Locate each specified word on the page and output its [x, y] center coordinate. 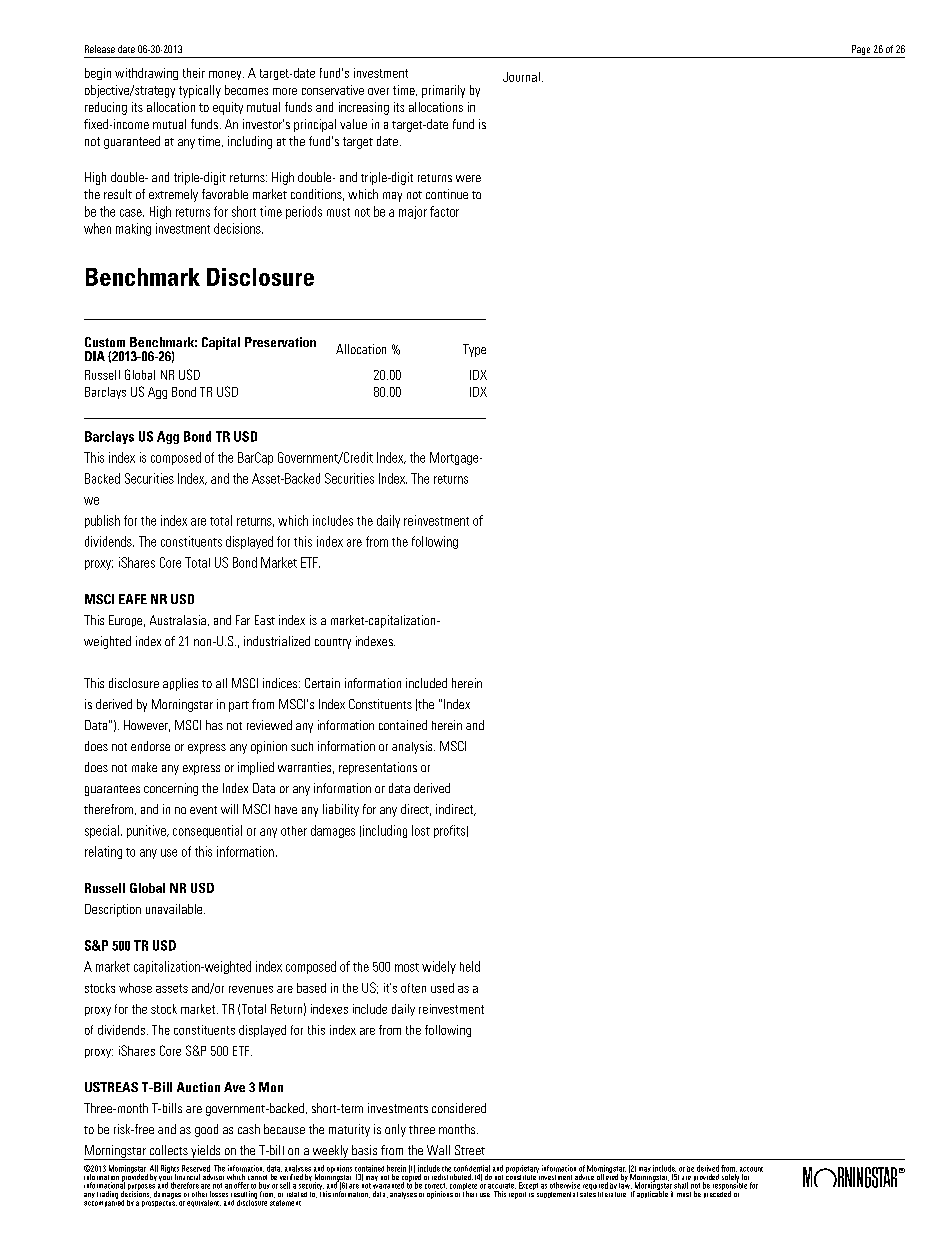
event [203, 810]
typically [200, 91]
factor [444, 211]
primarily [443, 91]
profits [449, 831]
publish [102, 521]
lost [421, 830]
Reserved [196, 1168]
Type [474, 350]
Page [861, 51]
